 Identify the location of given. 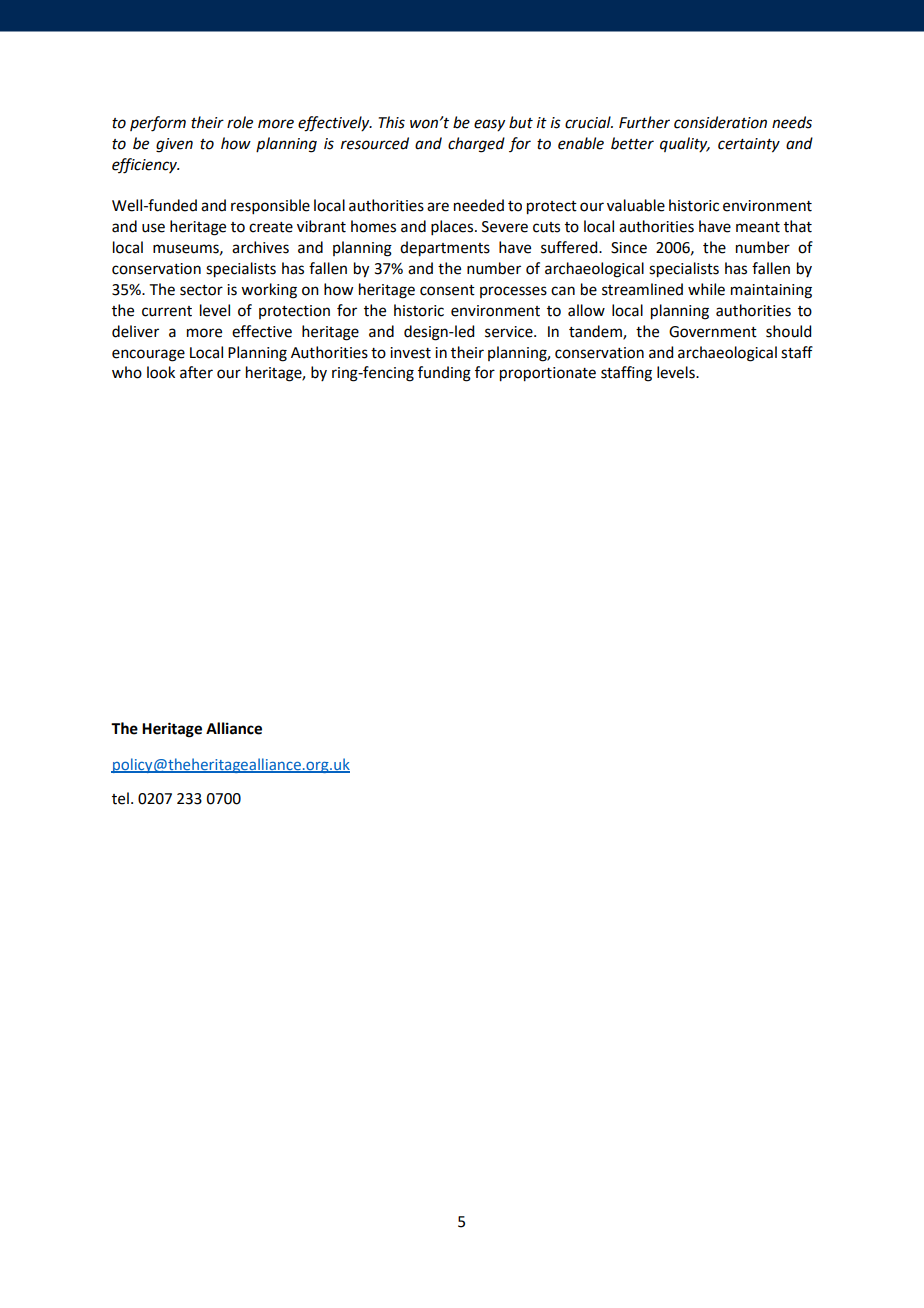
(174, 145).
